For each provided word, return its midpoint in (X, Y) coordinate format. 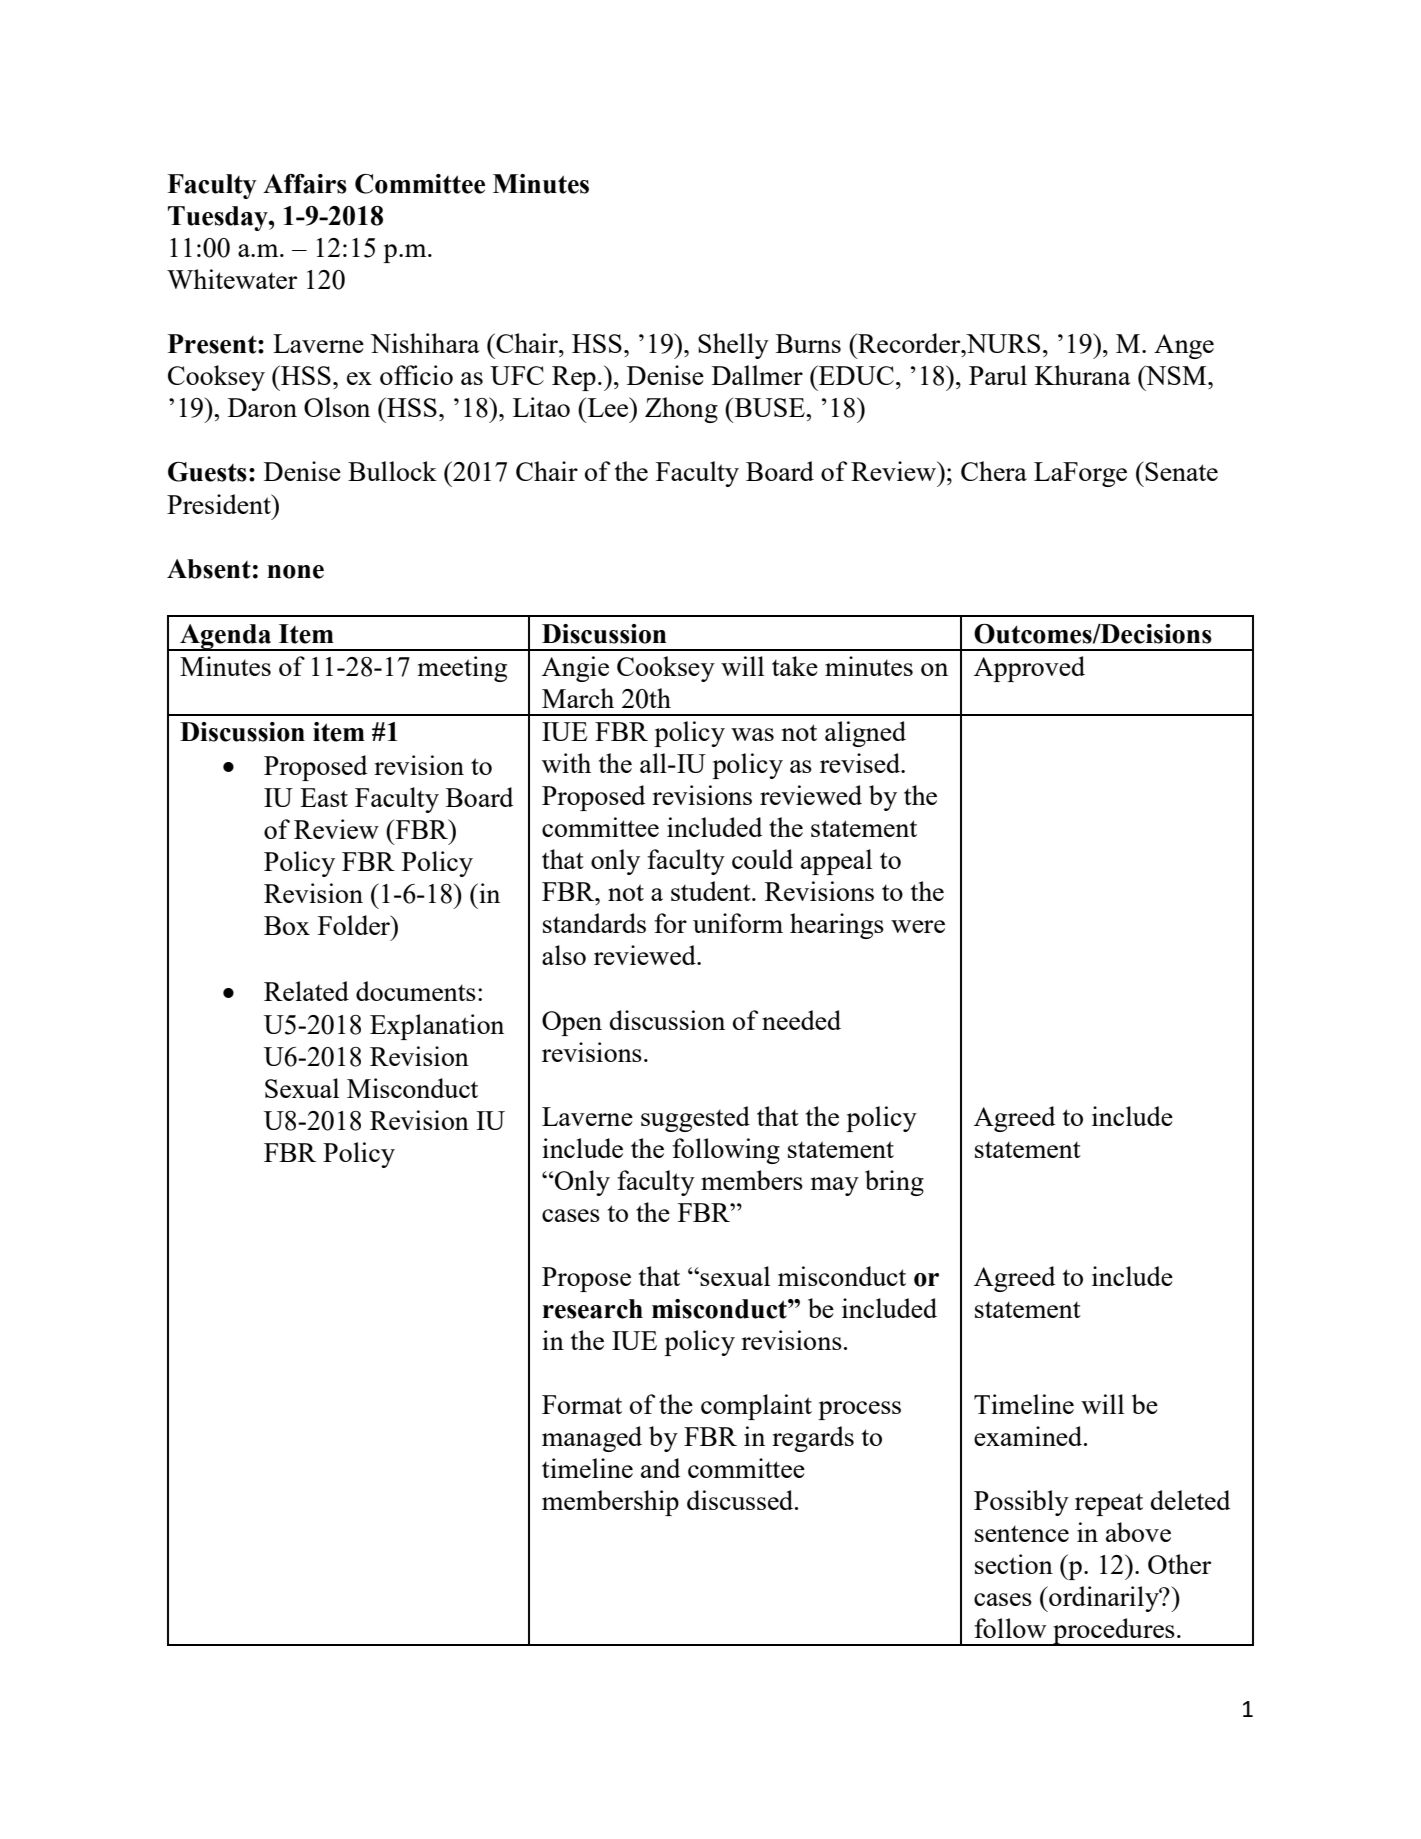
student (712, 891)
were (918, 926)
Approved (1029, 669)
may (835, 1186)
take (795, 666)
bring (894, 1183)
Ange (1184, 346)
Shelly (733, 346)
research (593, 1309)
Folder (355, 925)
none (295, 572)
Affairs (305, 184)
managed (592, 1439)
